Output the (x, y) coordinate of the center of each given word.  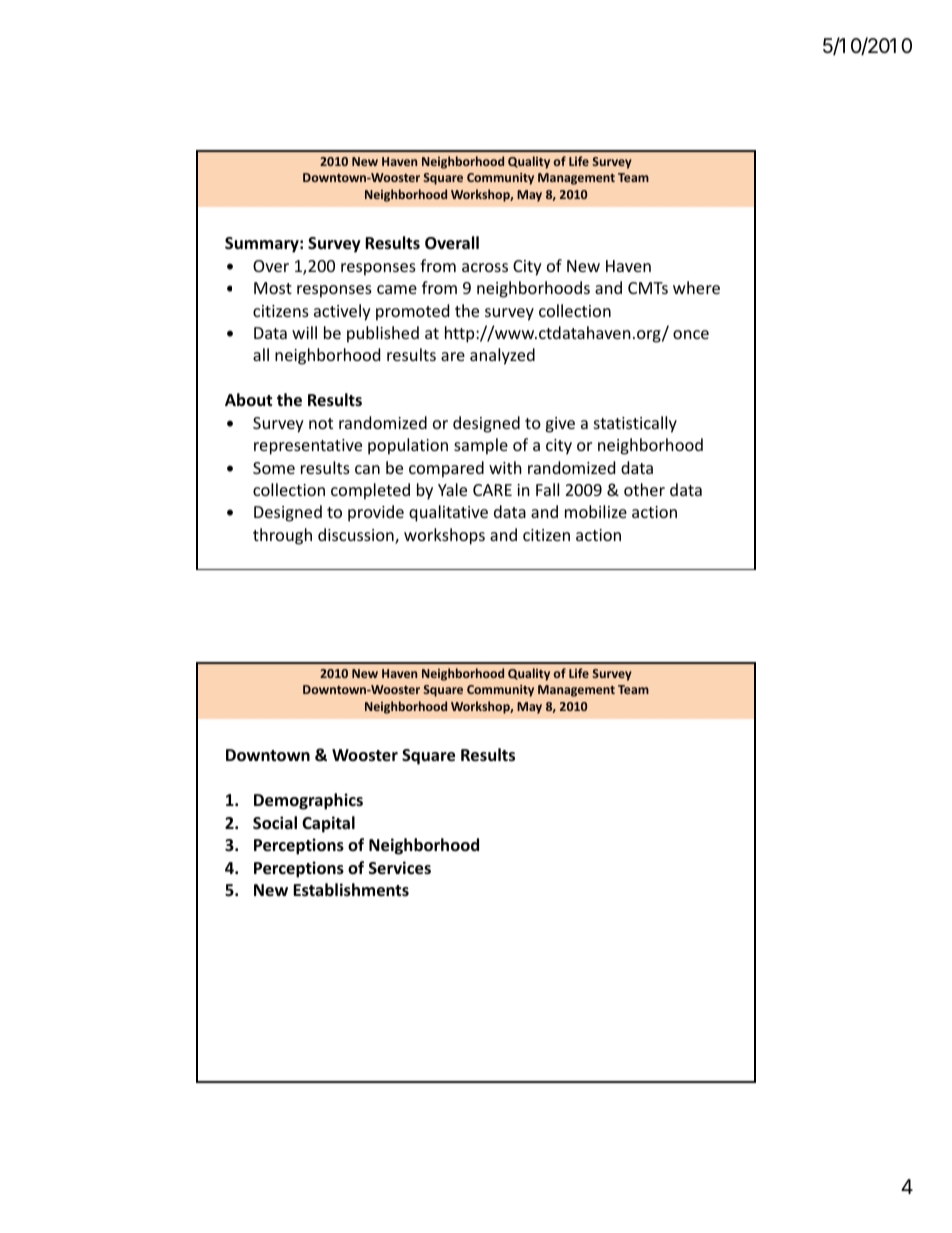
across (485, 267)
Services (400, 868)
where (696, 287)
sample (481, 446)
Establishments (351, 890)
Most (273, 288)
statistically (635, 424)
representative (308, 447)
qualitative (448, 513)
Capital (328, 824)
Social (275, 823)
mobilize (596, 511)
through (282, 536)
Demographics (308, 801)
